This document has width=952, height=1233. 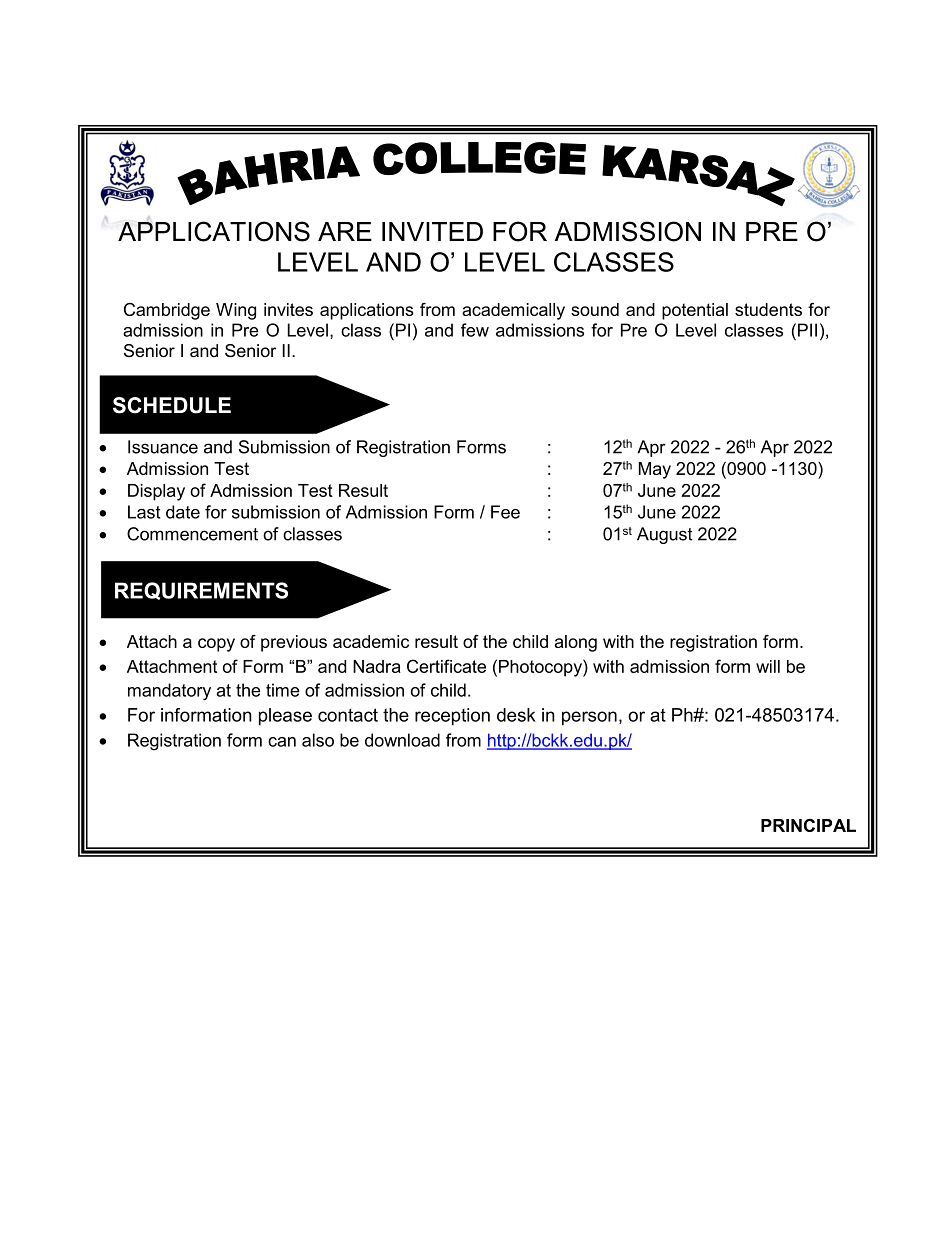 What do you see at coordinates (808, 825) in the document?
I see `PRINCIPAL` at bounding box center [808, 825].
